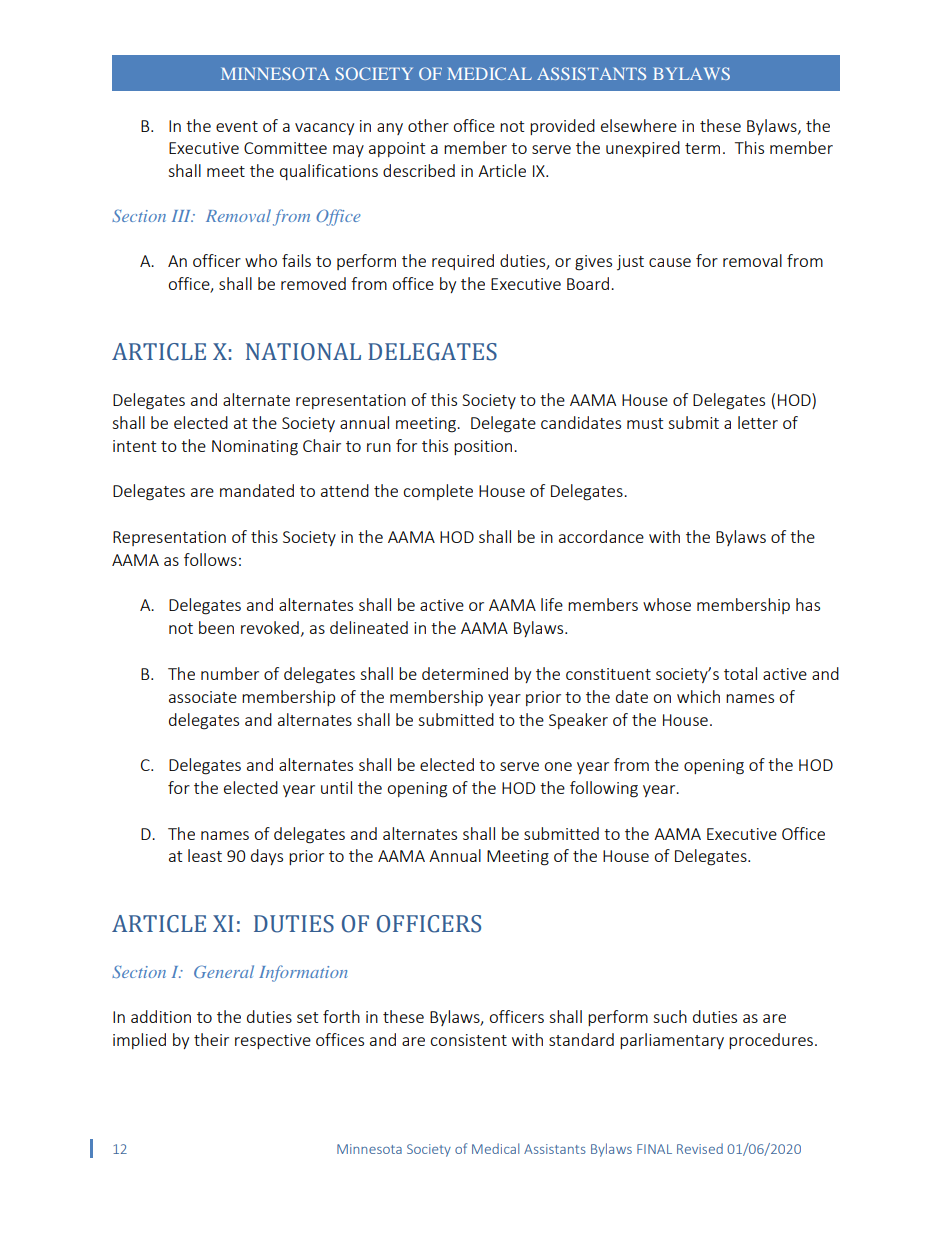 The image size is (952, 1233). I want to click on unexpired, so click(643, 149).
